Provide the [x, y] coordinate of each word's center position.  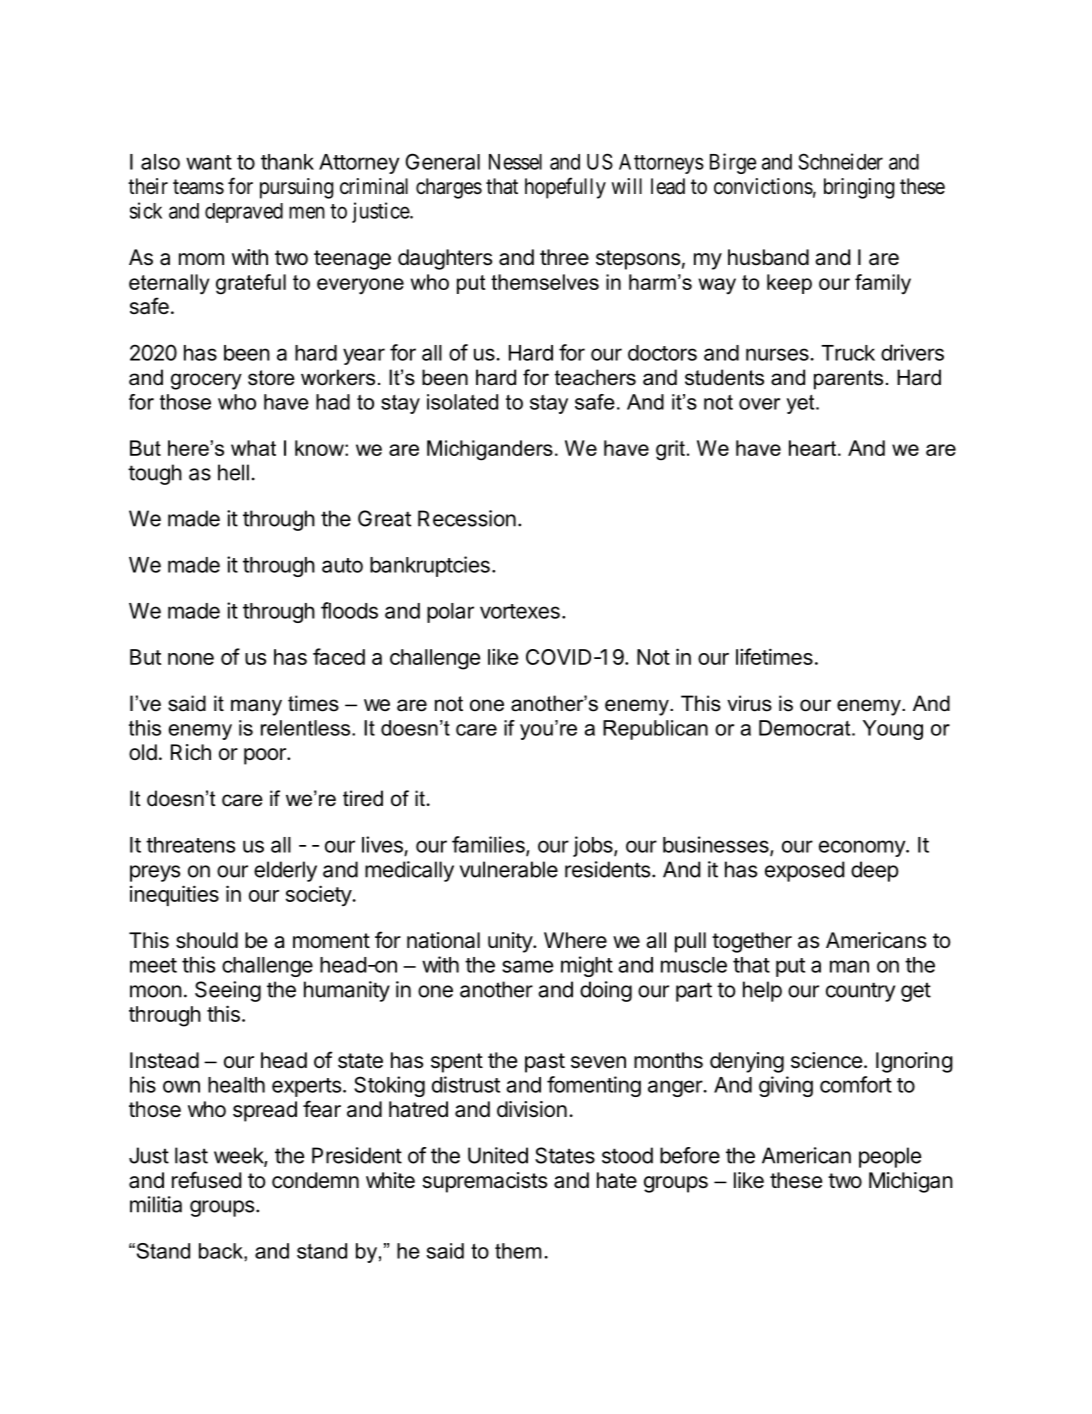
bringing [859, 188]
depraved [244, 213]
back [222, 1251]
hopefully [565, 188]
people [890, 1157]
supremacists [485, 1182]
